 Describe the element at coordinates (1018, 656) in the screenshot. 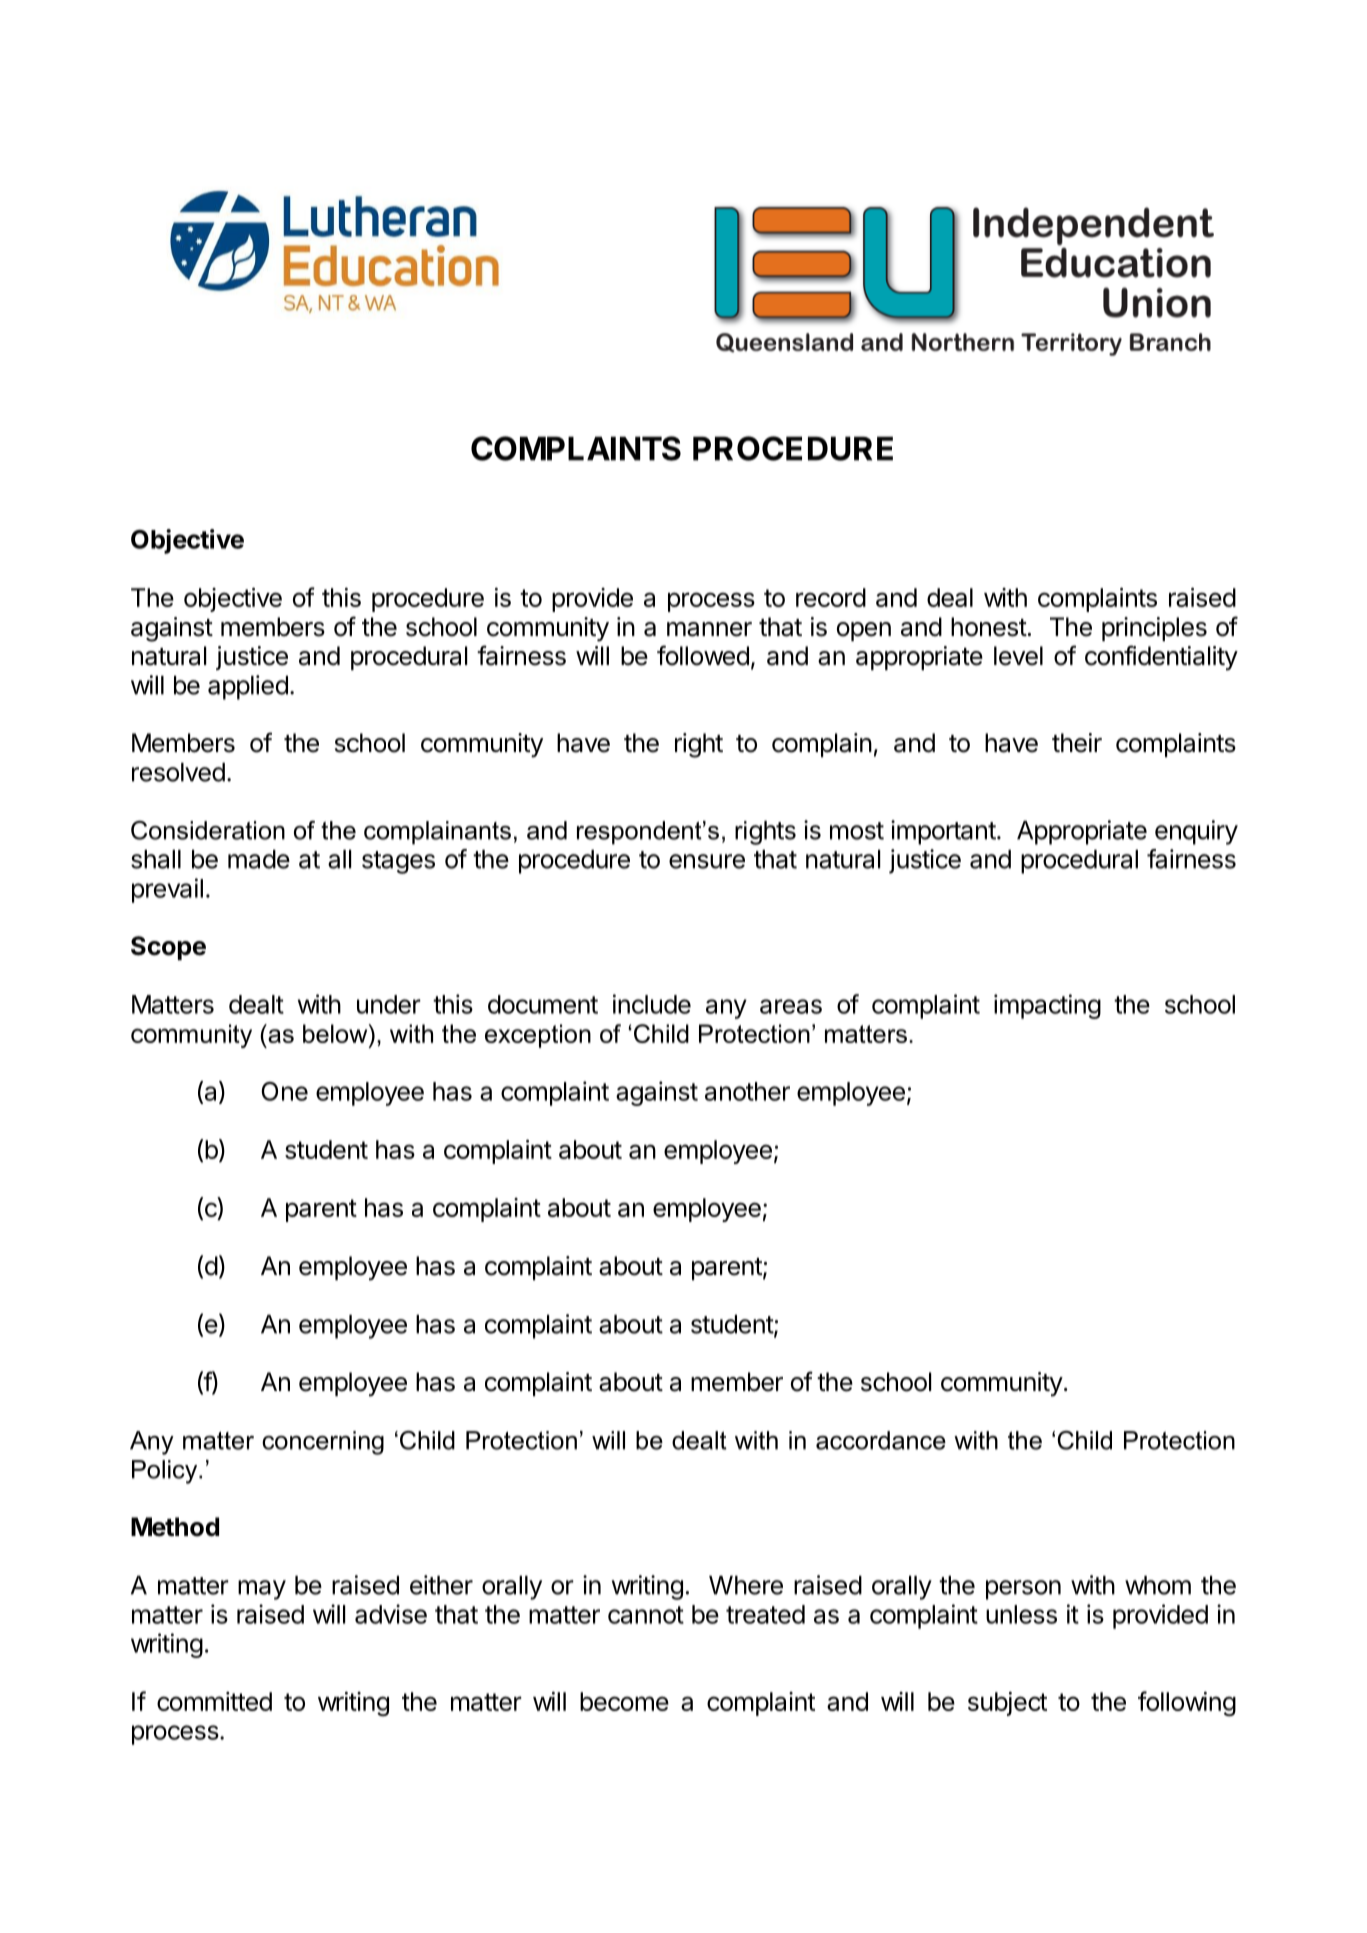

I see `level` at that location.
